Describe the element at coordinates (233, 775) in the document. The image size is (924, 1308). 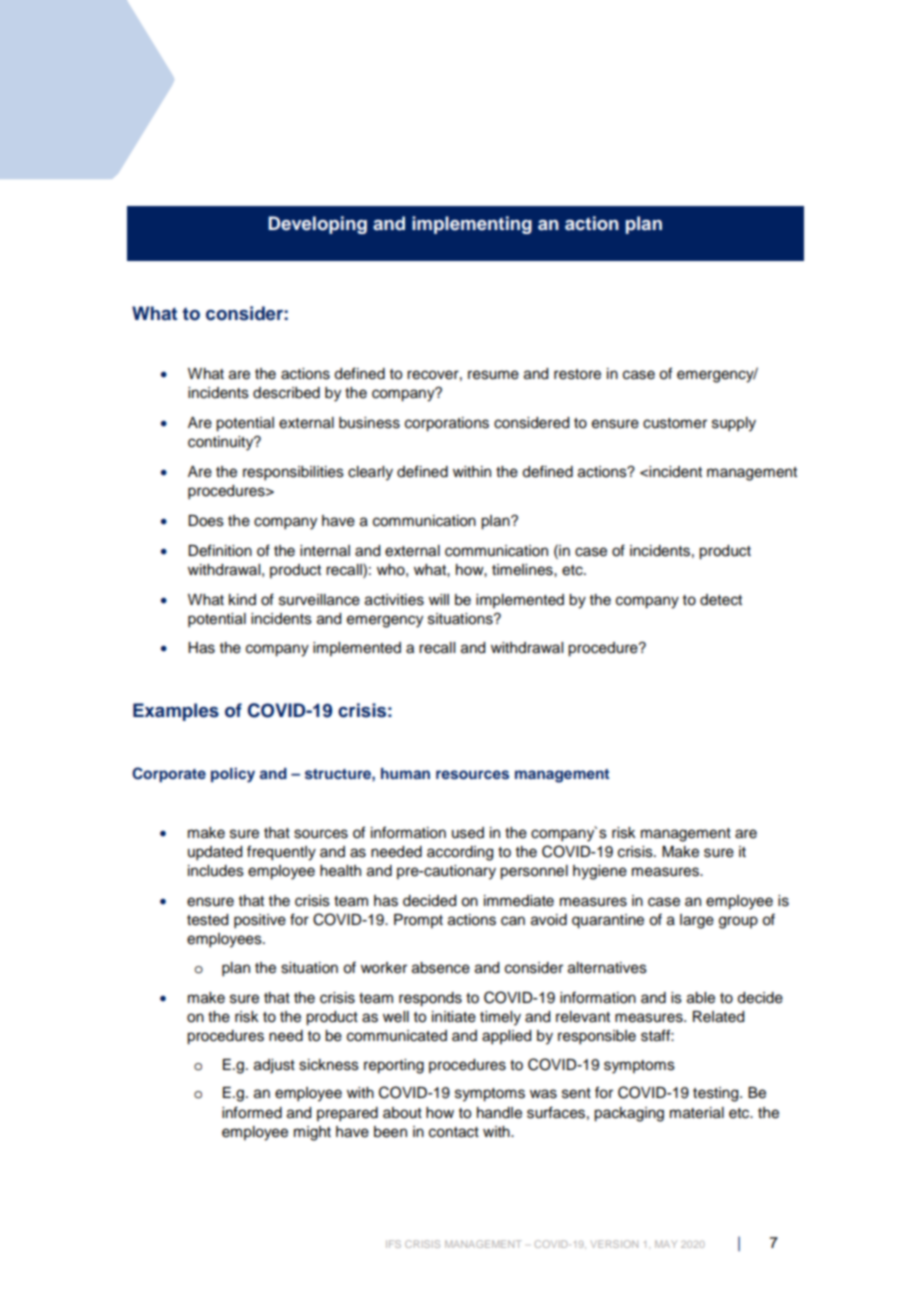
I see `policy` at that location.
